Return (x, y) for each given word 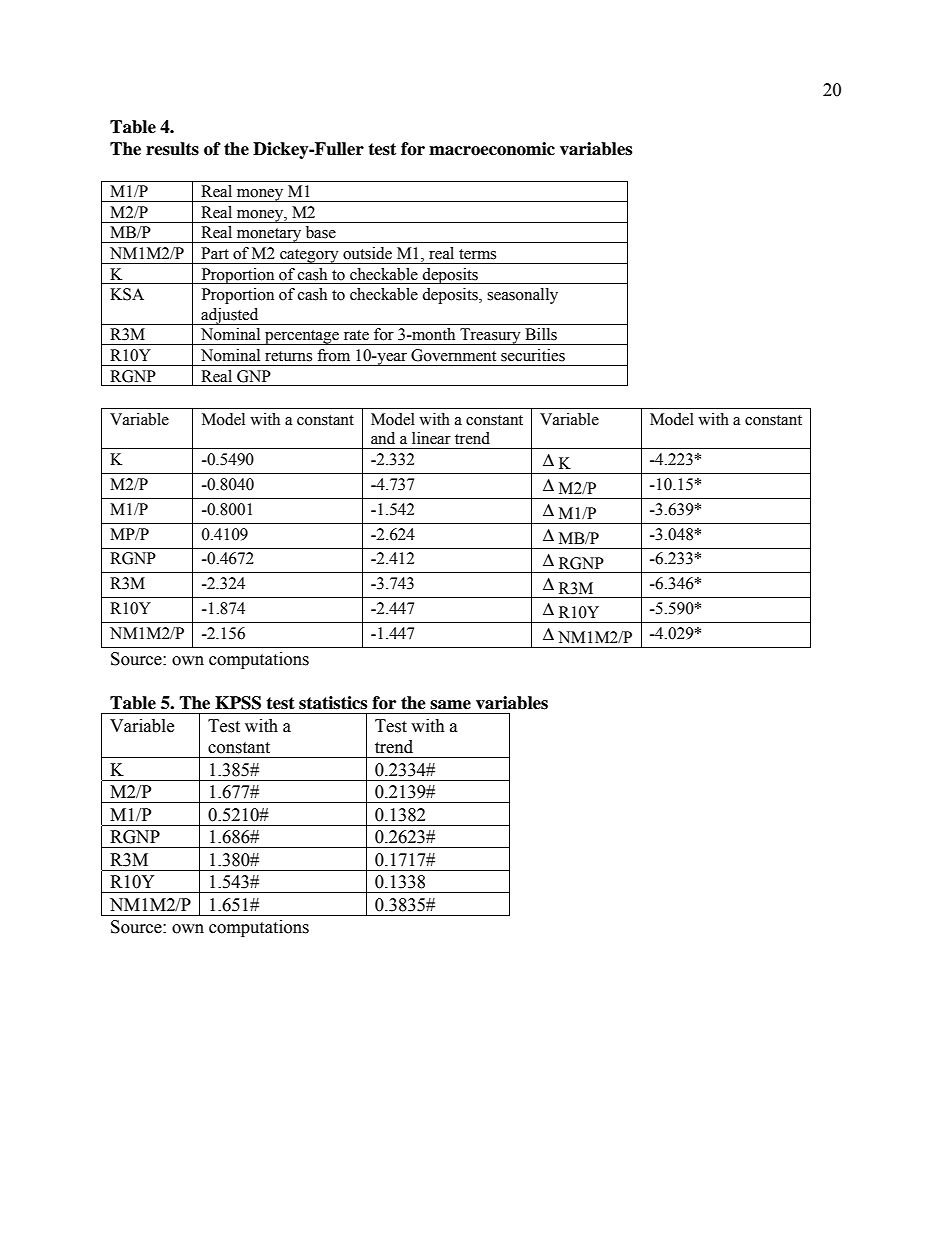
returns (288, 356)
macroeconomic (492, 149)
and (383, 438)
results (172, 149)
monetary (269, 235)
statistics (333, 703)
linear (431, 438)
